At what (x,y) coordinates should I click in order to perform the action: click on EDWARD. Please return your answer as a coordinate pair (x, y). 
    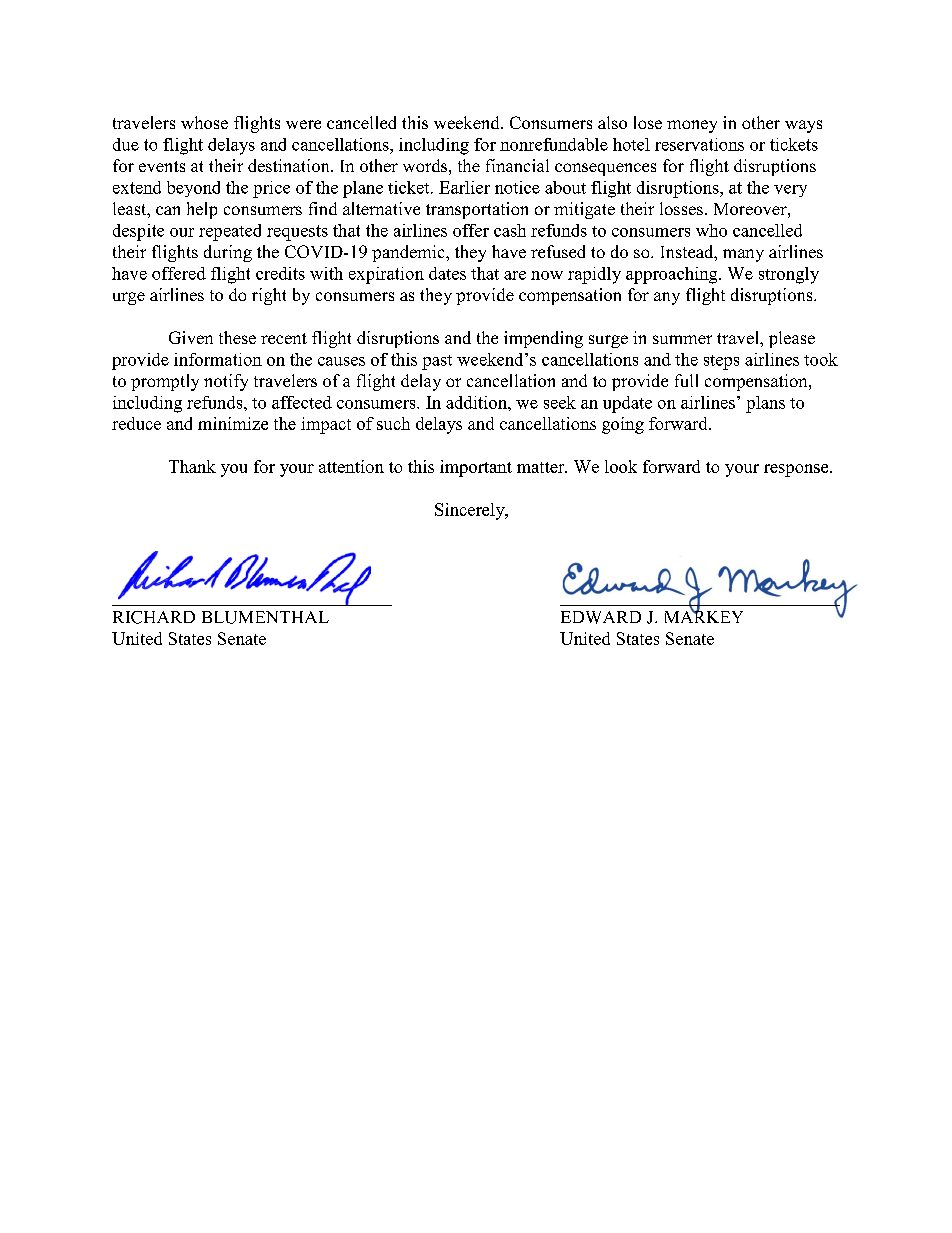
    Looking at the image, I should click on (601, 617).
